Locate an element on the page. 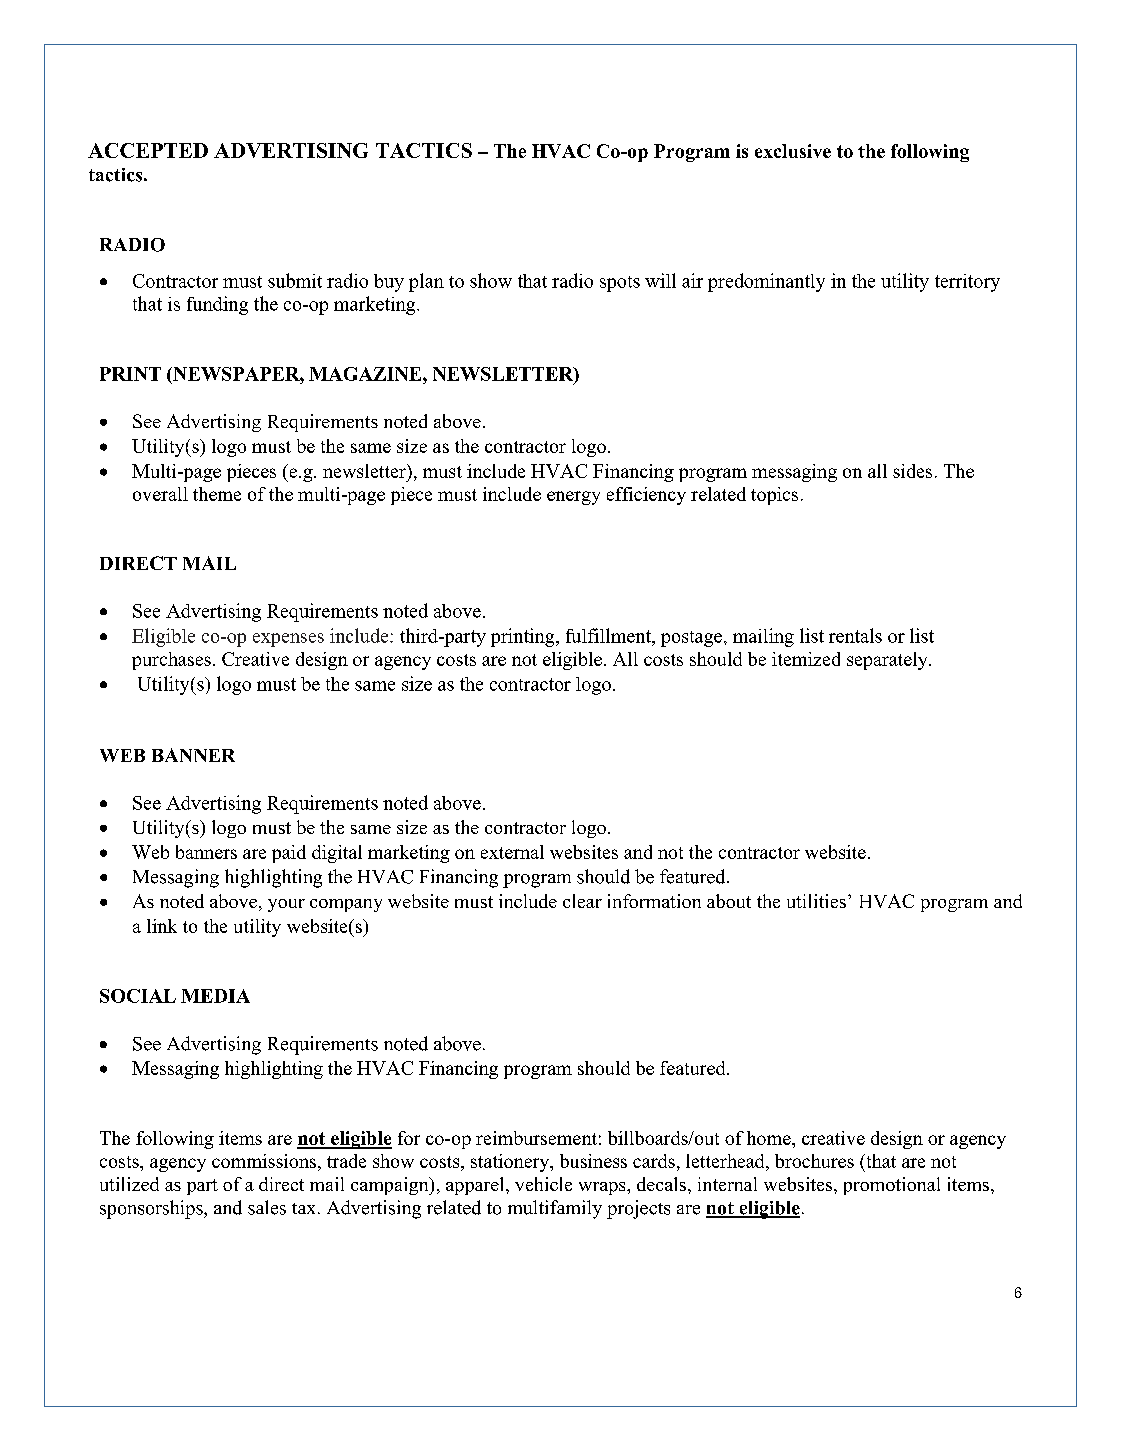  paid is located at coordinates (289, 854).
